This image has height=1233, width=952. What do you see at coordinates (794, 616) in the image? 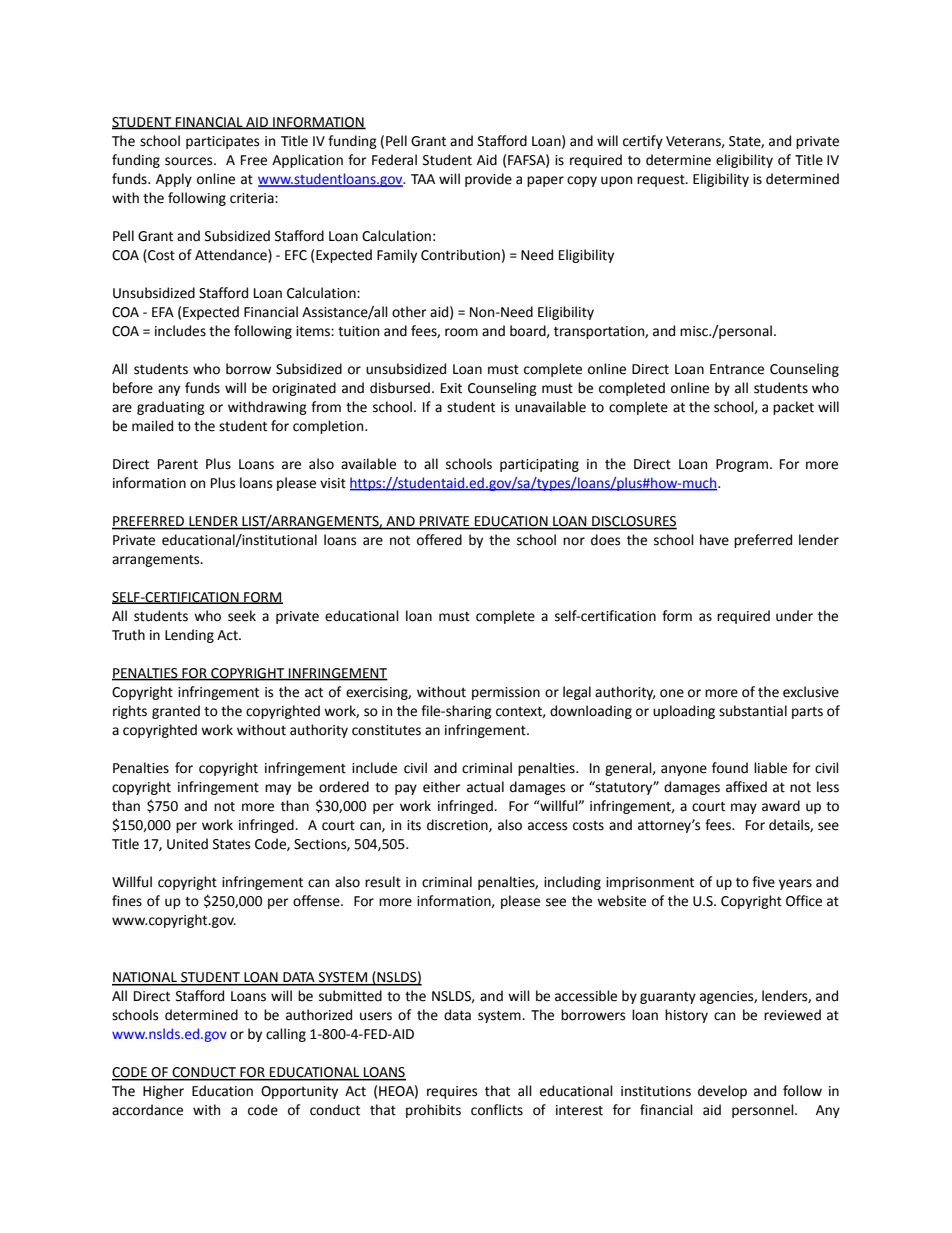
I see `under` at bounding box center [794, 616].
